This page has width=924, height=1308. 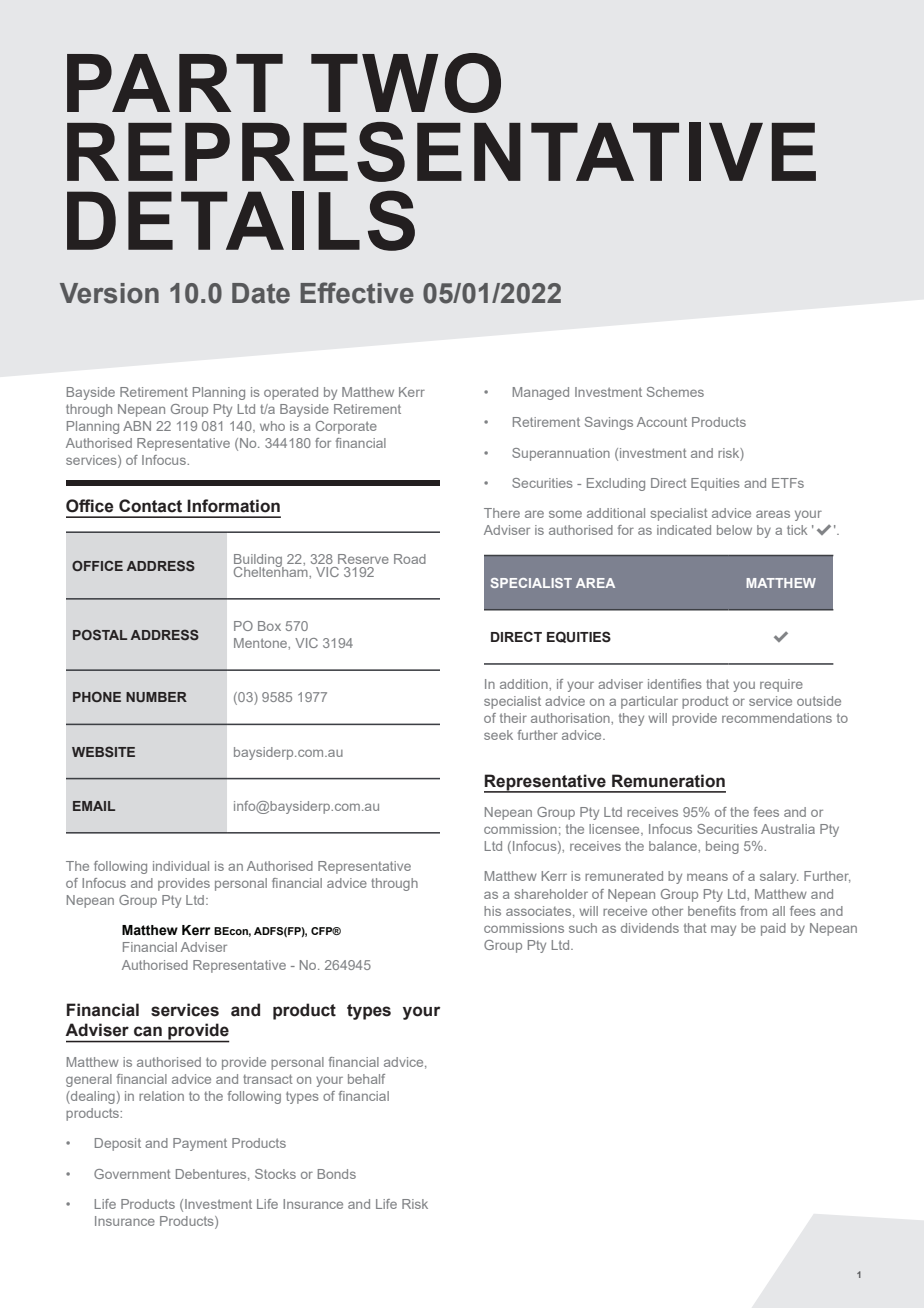 What do you see at coordinates (410, 559) in the page?
I see `Road` at bounding box center [410, 559].
